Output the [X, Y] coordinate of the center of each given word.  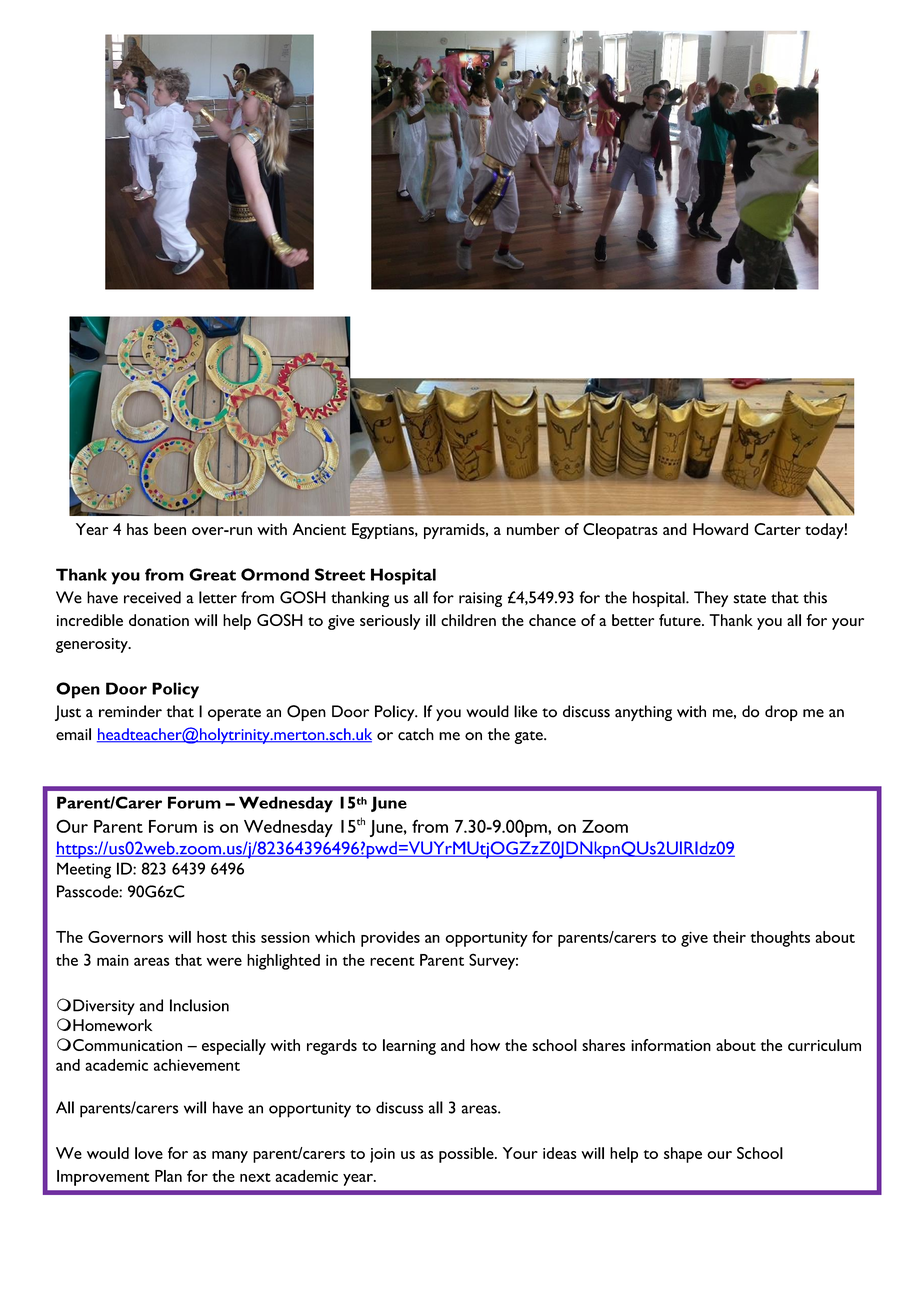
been [170, 529]
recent [392, 961]
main [113, 960]
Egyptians [384, 531]
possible [467, 1155]
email [73, 734]
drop [781, 713]
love [149, 1153]
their [729, 937]
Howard [720, 529]
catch [416, 734]
